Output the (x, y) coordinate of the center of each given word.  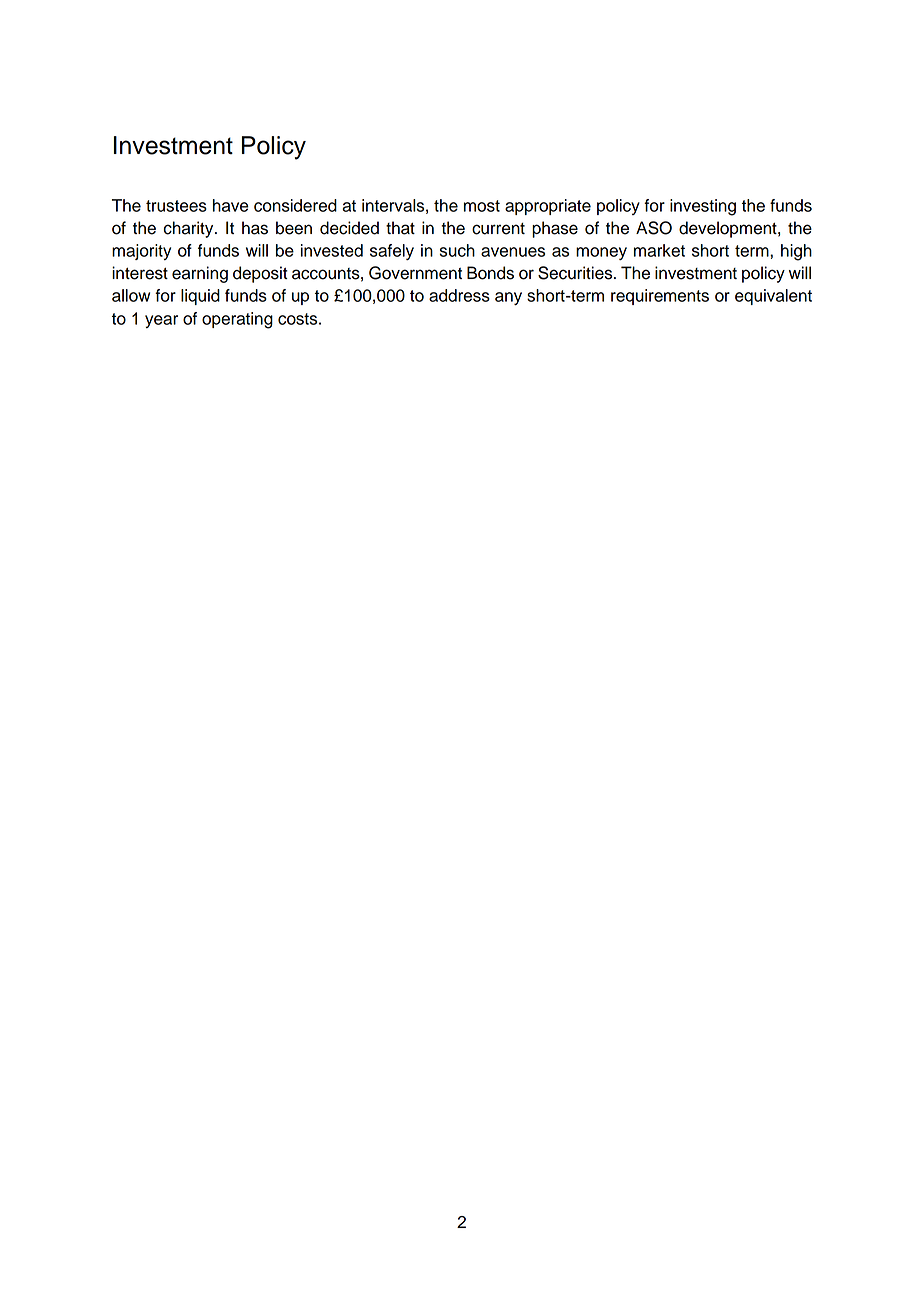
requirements (660, 297)
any (508, 298)
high (796, 252)
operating (237, 320)
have (231, 205)
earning (200, 274)
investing (703, 207)
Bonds (490, 273)
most (482, 206)
